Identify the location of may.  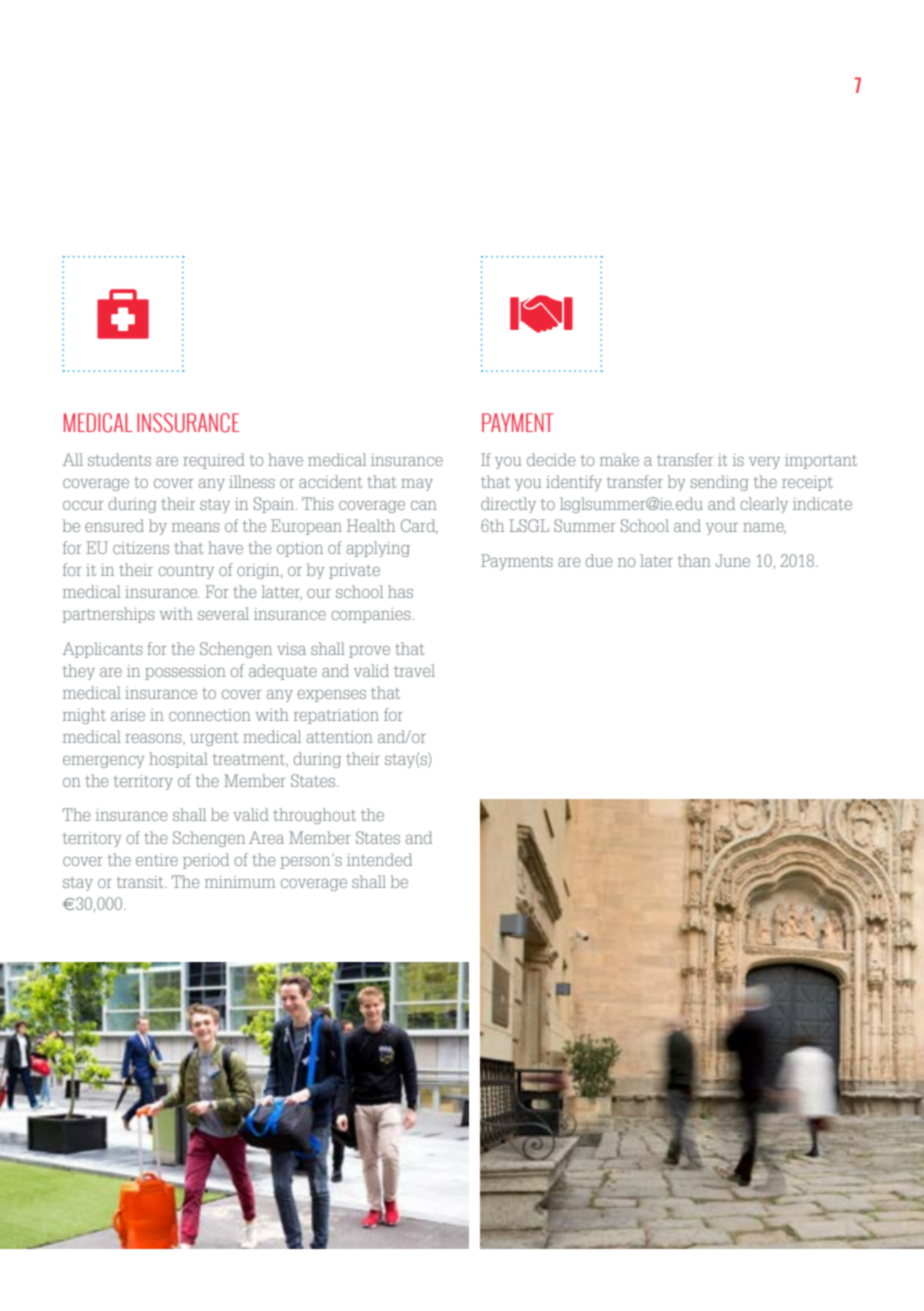
(417, 485).
